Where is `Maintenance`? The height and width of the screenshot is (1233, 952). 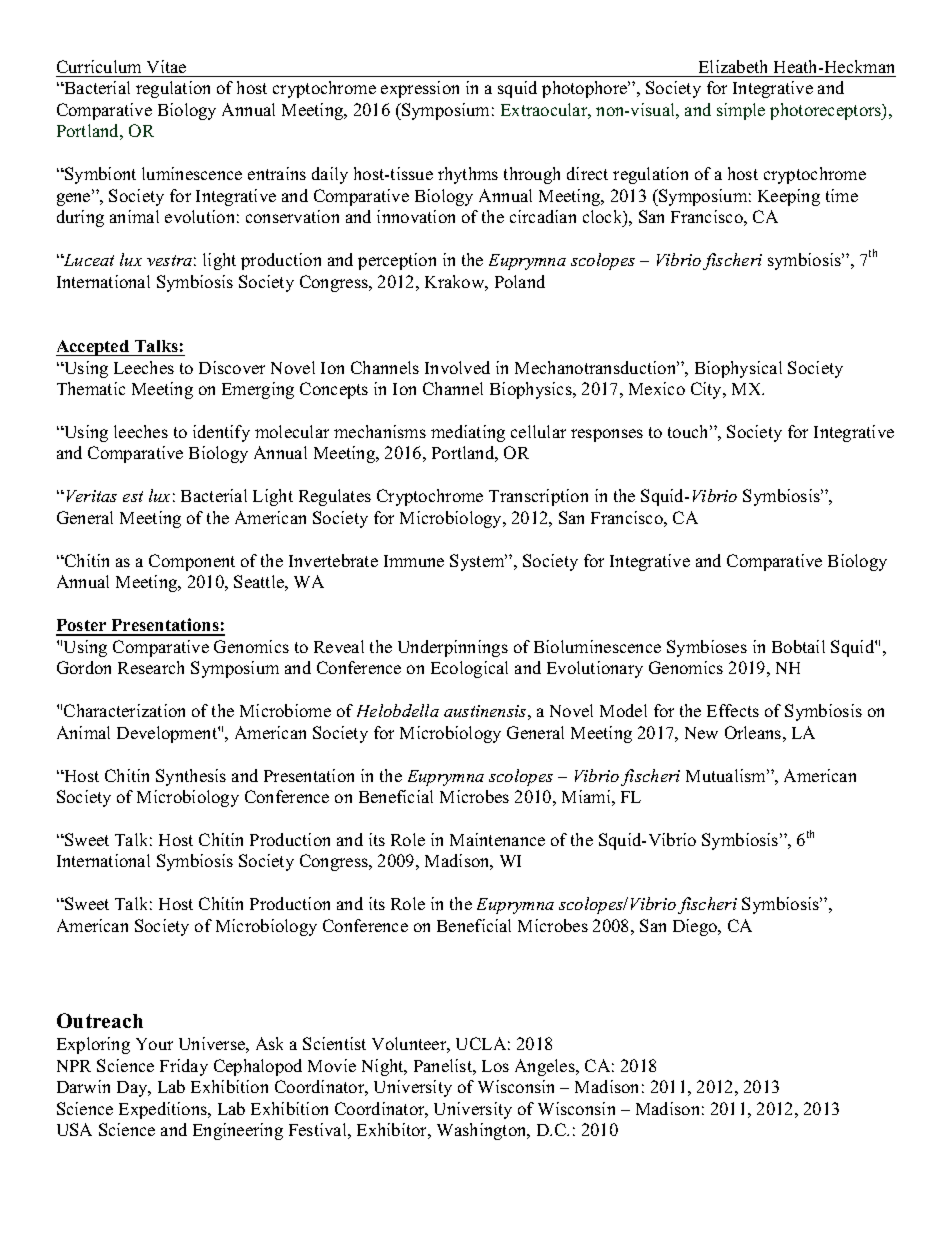 Maintenance is located at coordinates (497, 839).
